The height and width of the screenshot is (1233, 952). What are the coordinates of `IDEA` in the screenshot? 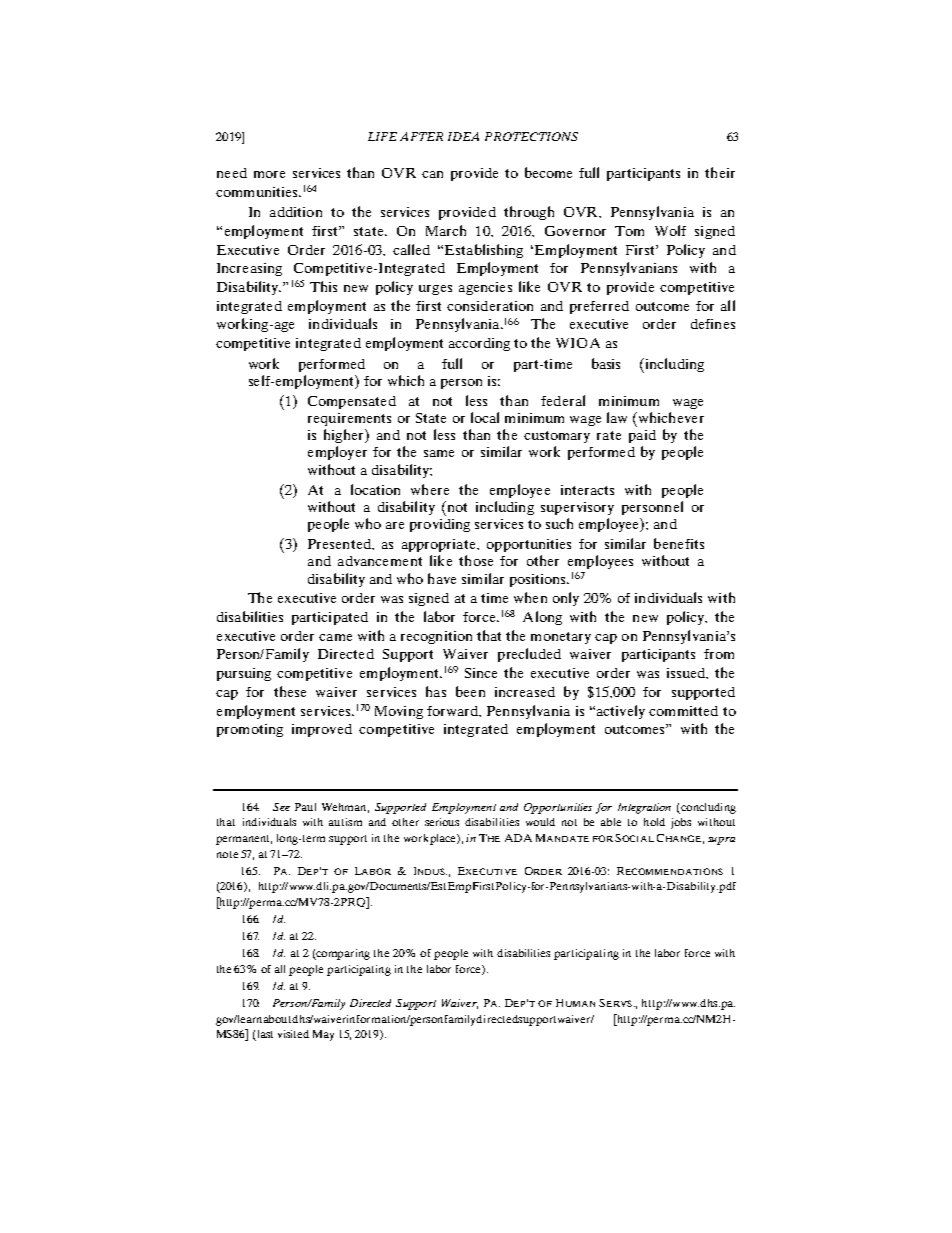 It's located at (463, 136).
